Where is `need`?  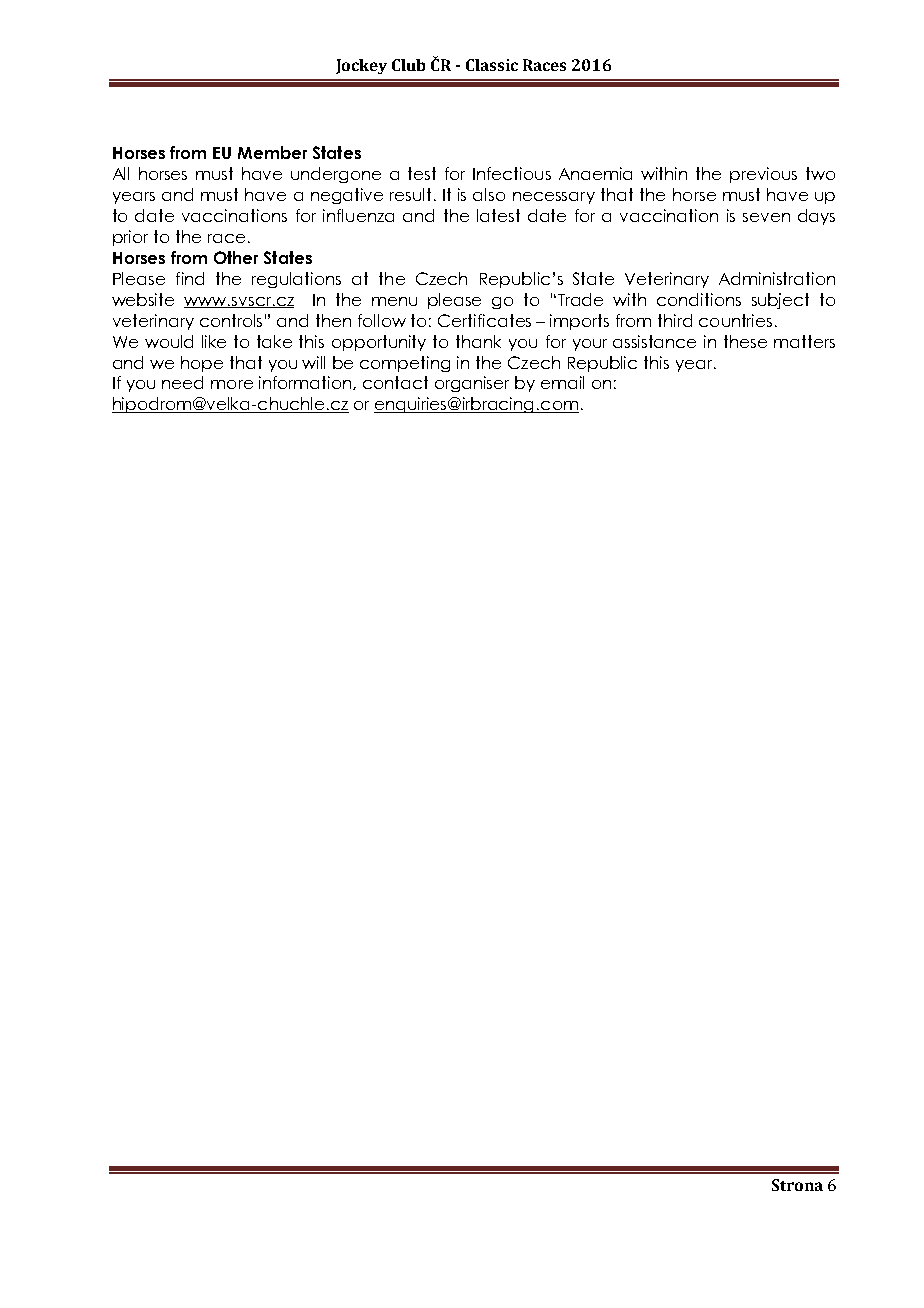
need is located at coordinates (182, 382).
